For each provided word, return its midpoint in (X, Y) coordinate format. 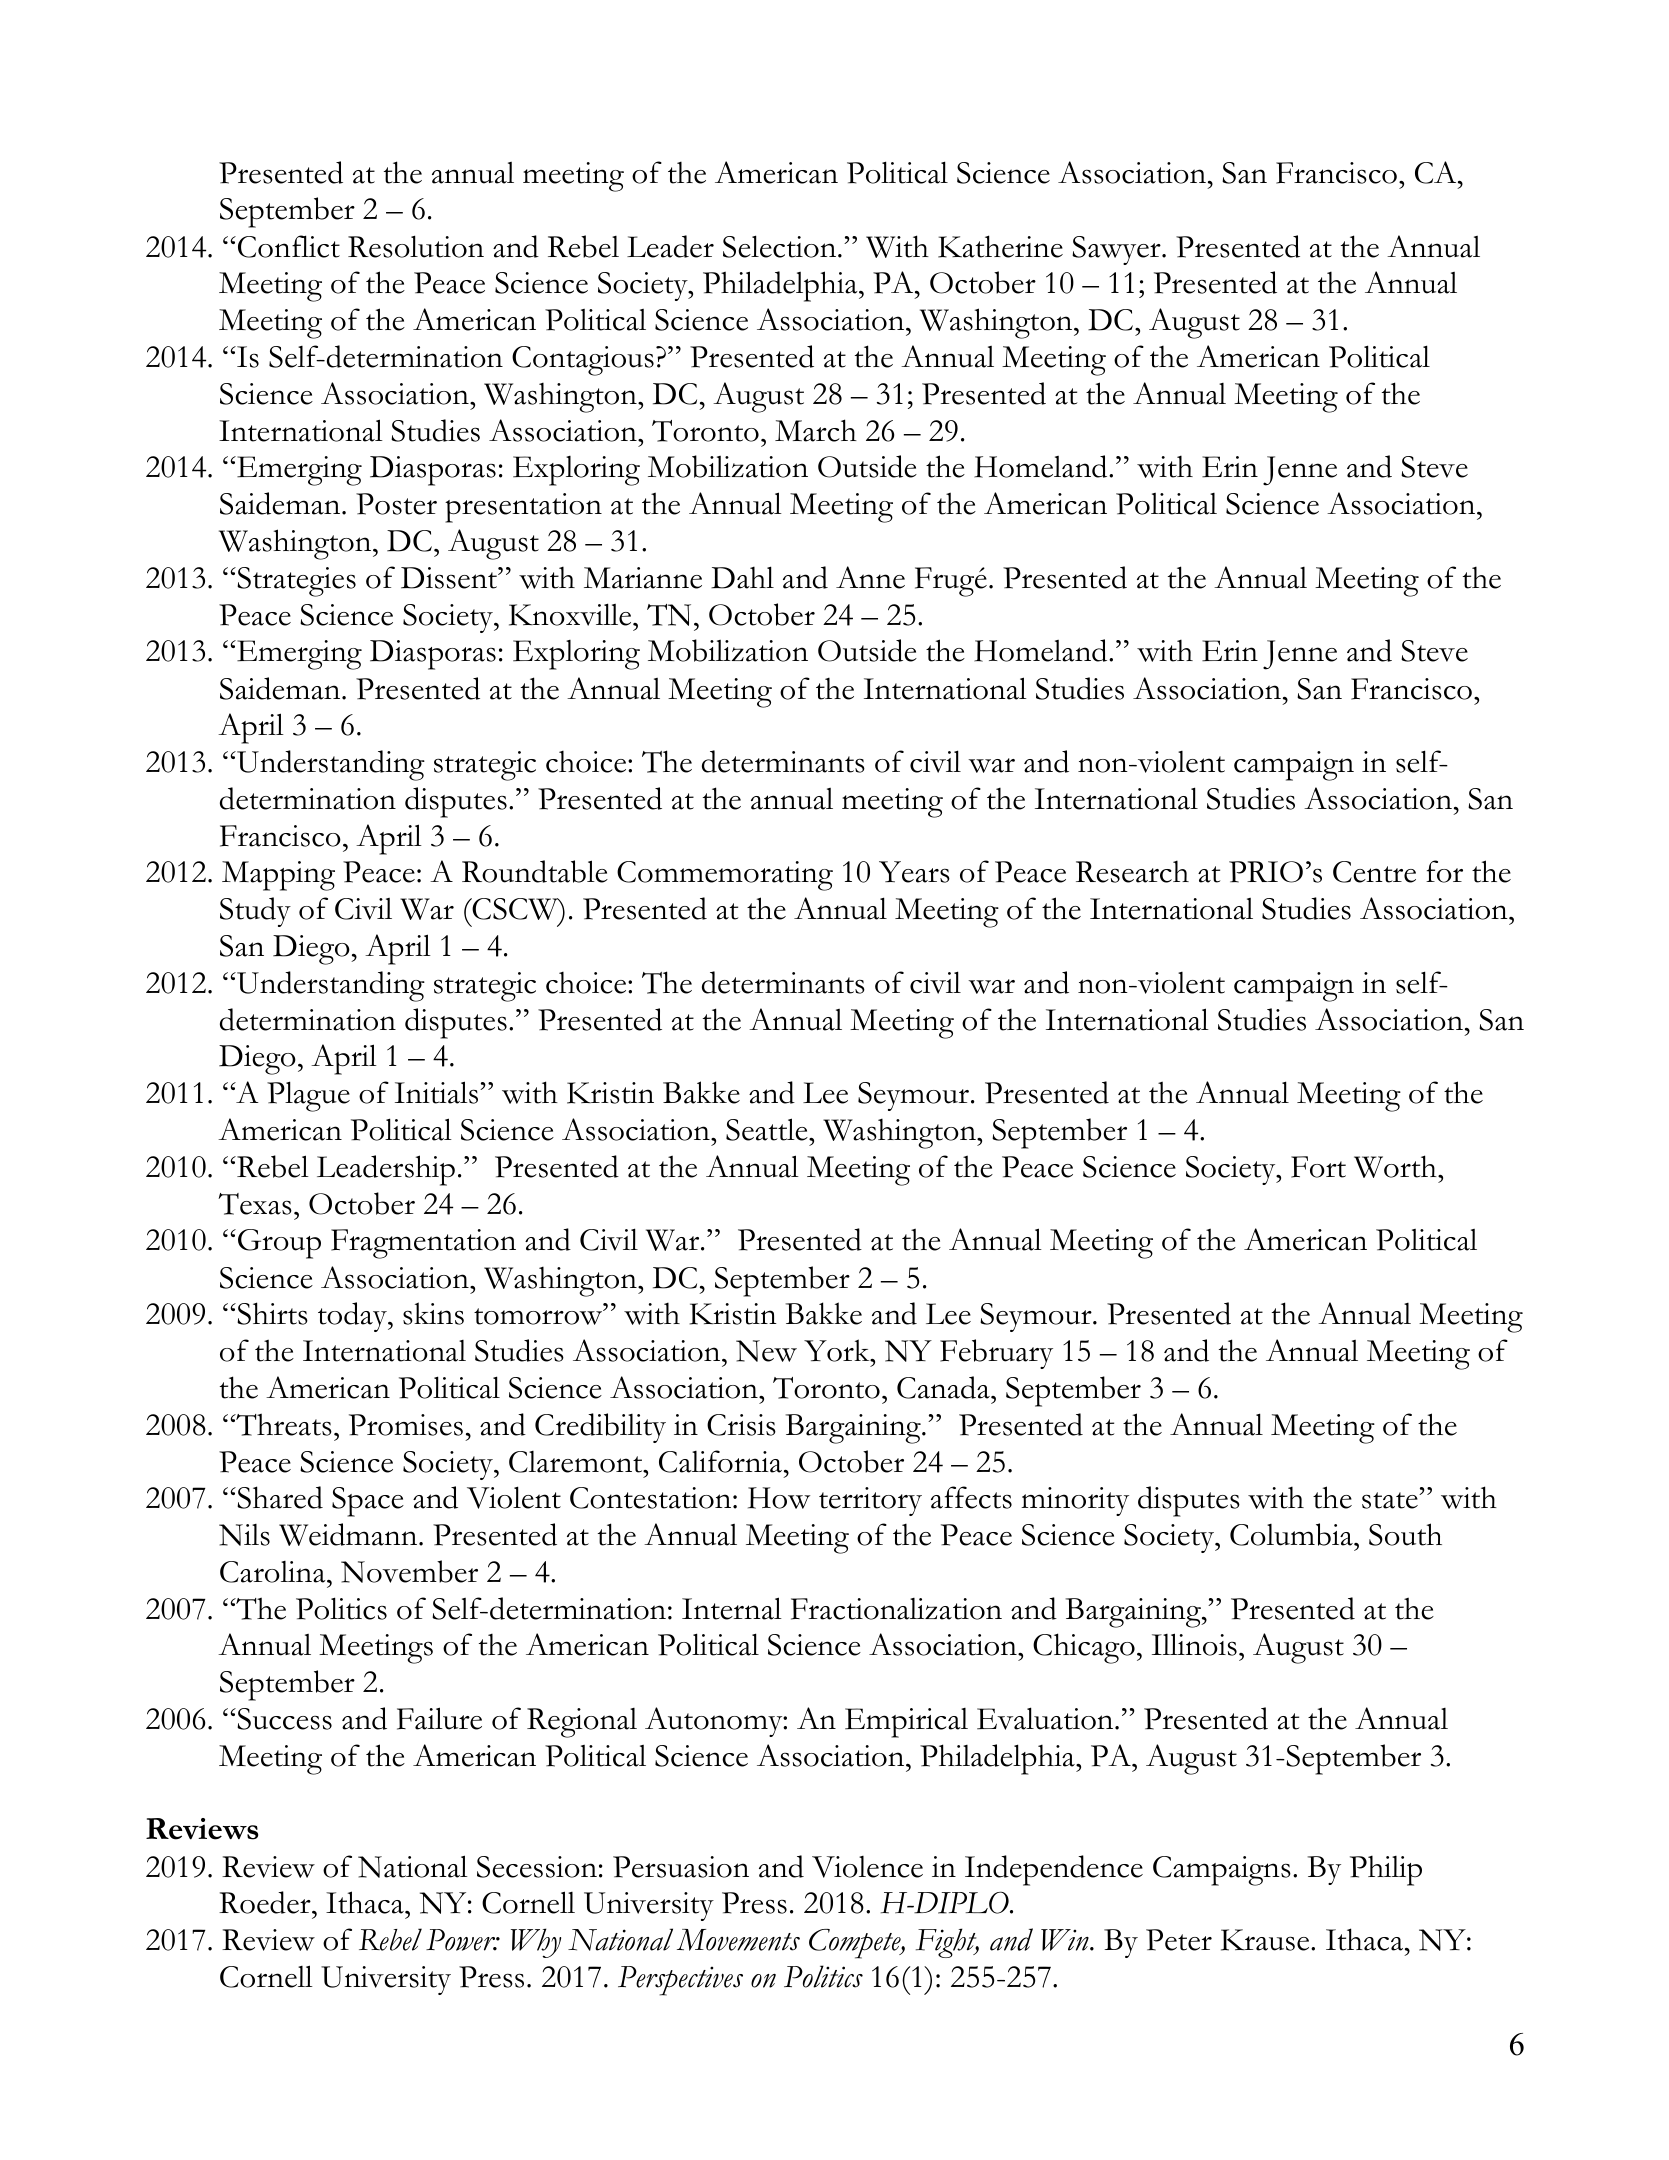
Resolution (416, 246)
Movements (738, 1940)
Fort (1318, 1167)
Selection (781, 246)
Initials (438, 1092)
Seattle (768, 1129)
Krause (1266, 1940)
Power (462, 1940)
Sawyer (1117, 250)
